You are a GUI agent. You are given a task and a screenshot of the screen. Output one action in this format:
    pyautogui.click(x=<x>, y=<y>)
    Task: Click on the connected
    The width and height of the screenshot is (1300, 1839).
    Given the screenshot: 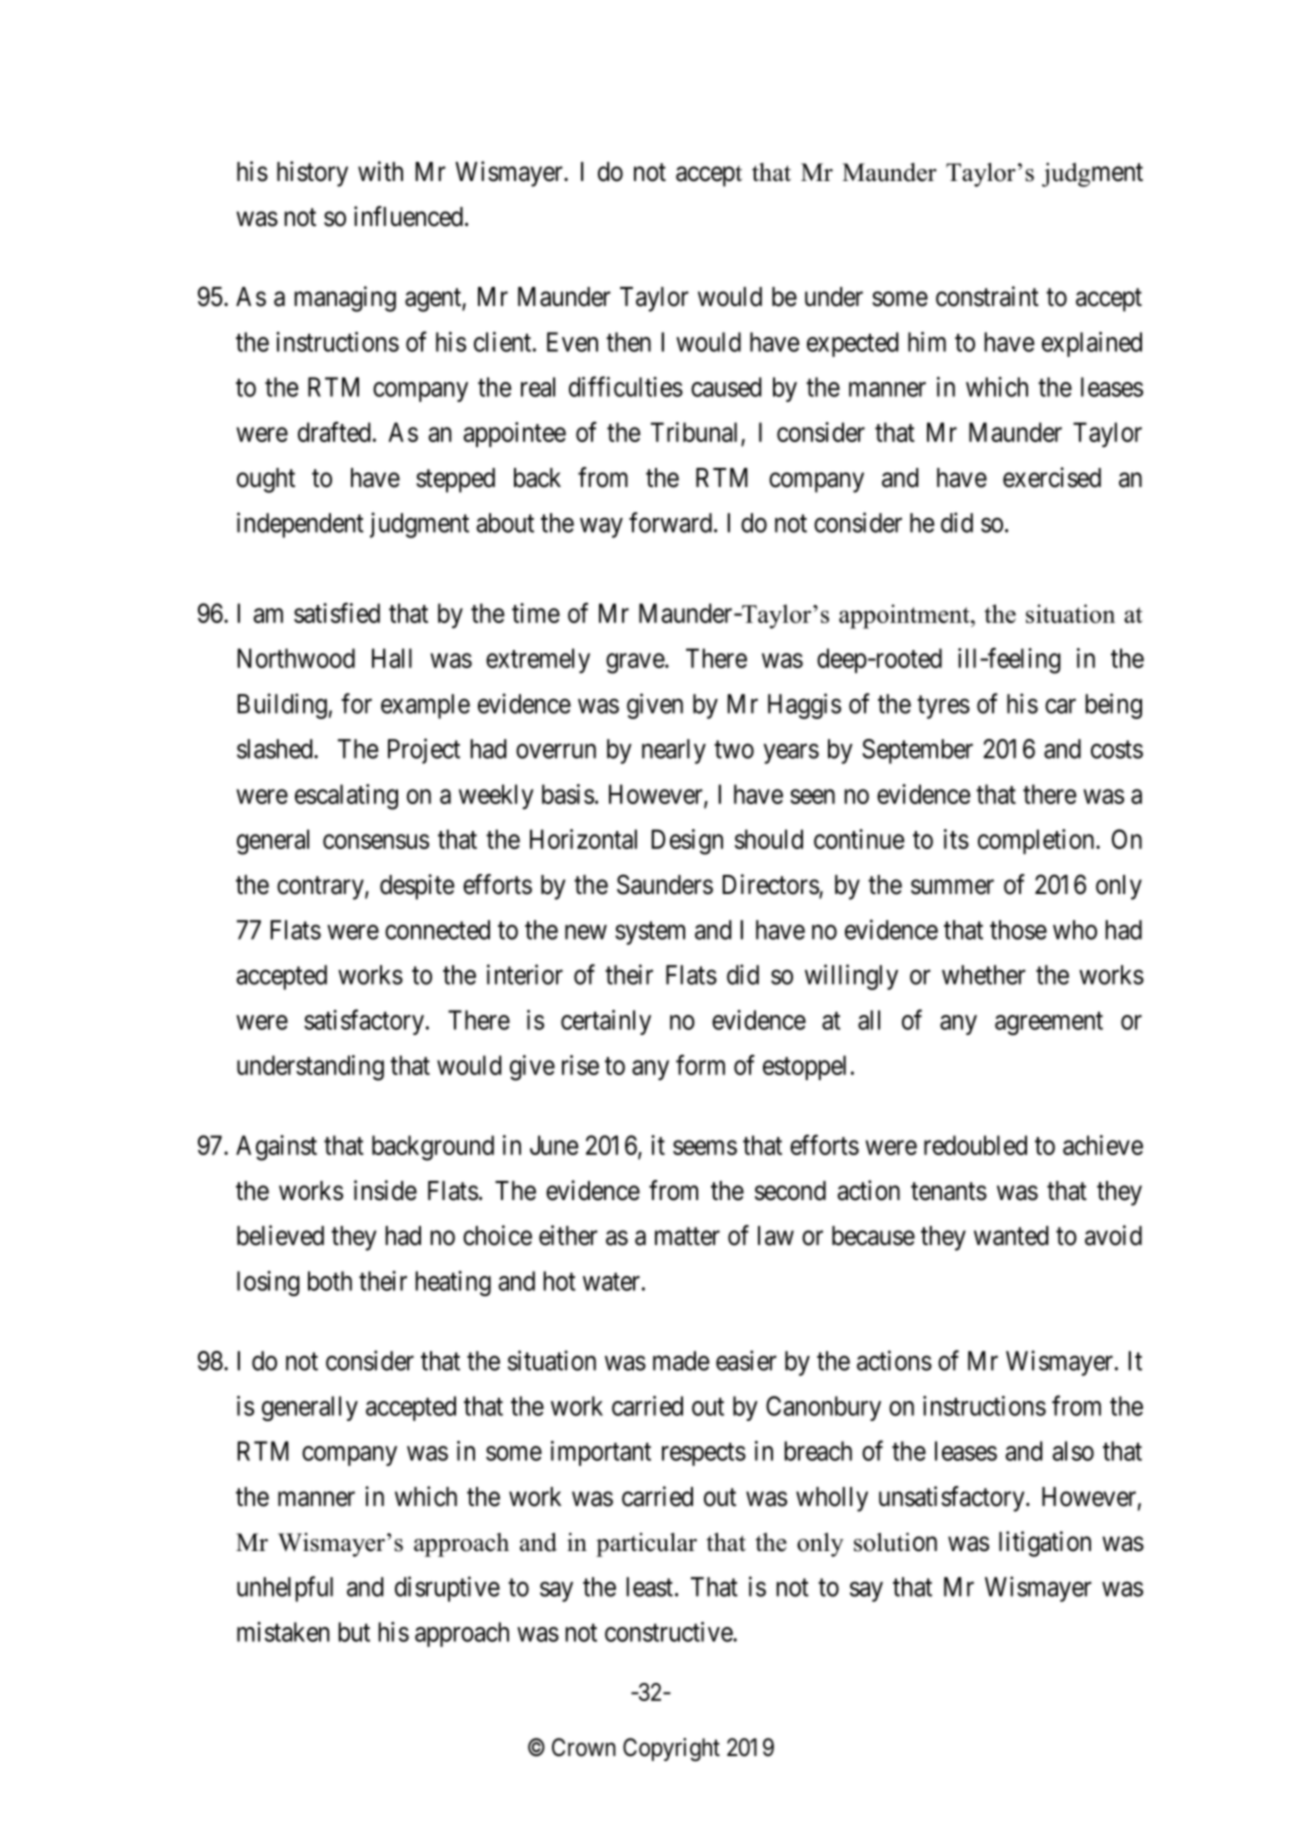 What is the action you would take?
    pyautogui.click(x=437, y=930)
